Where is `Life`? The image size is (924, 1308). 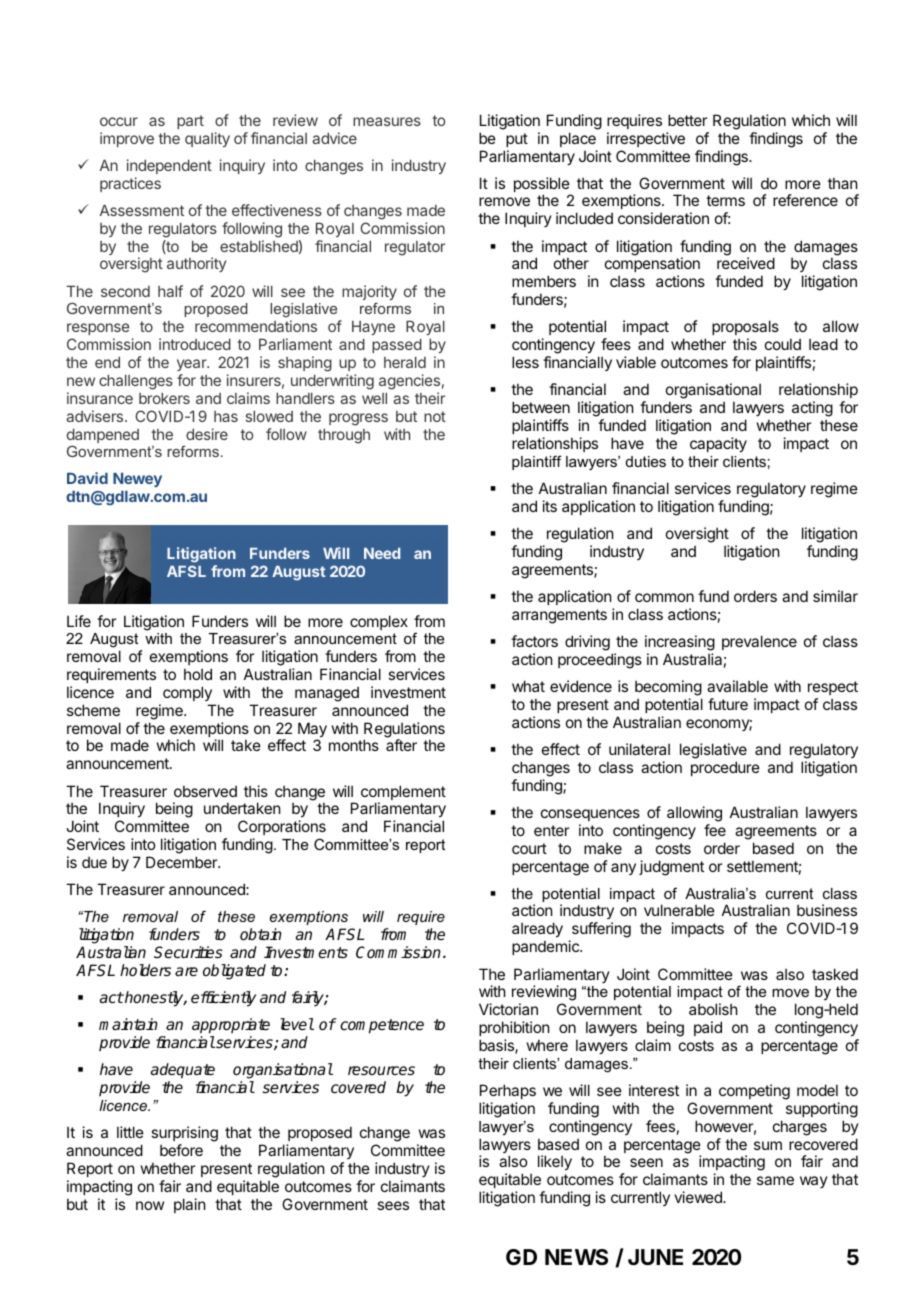
Life is located at coordinates (79, 621).
